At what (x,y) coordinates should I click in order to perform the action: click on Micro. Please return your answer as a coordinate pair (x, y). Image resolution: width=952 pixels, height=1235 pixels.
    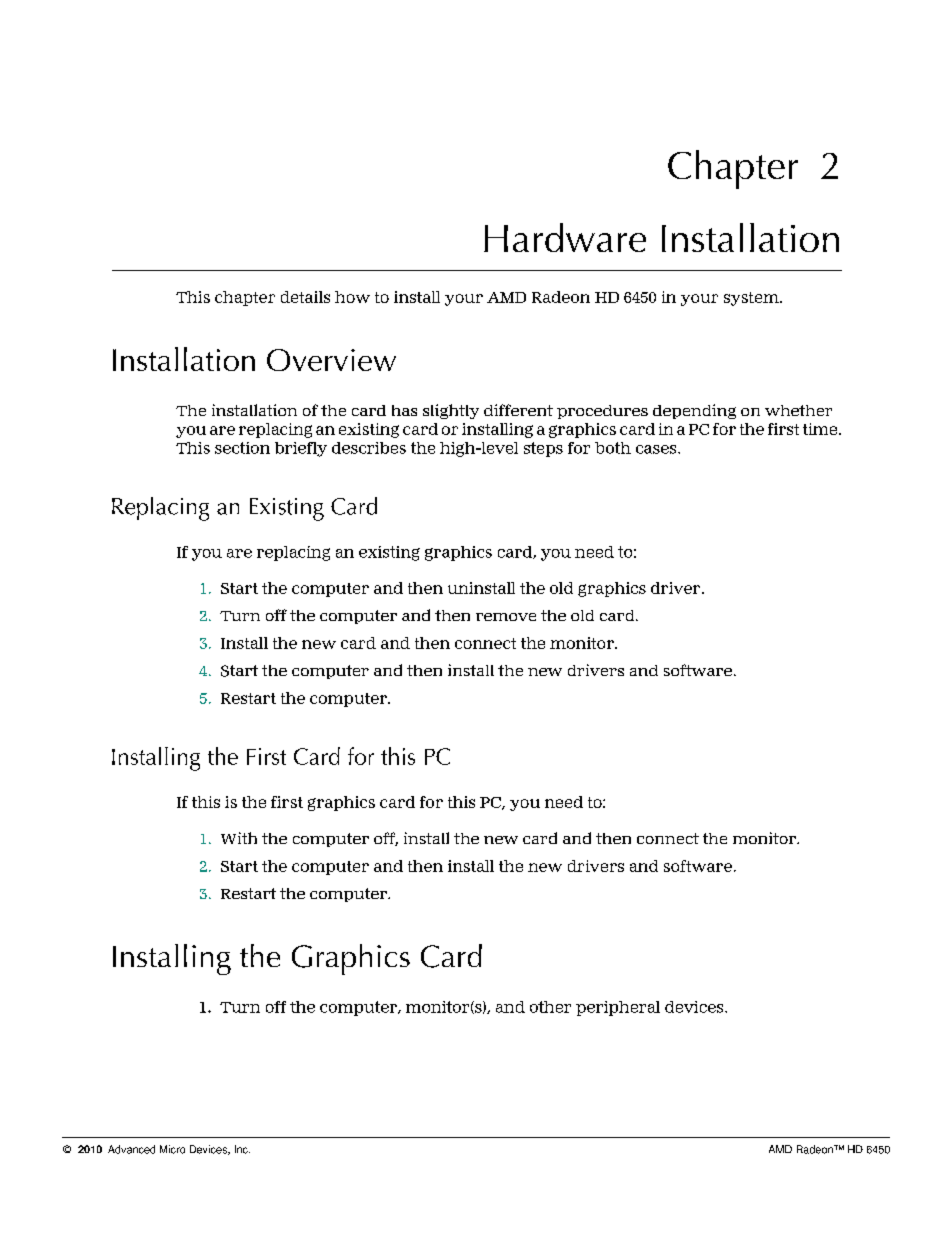
    Looking at the image, I should click on (172, 1149).
